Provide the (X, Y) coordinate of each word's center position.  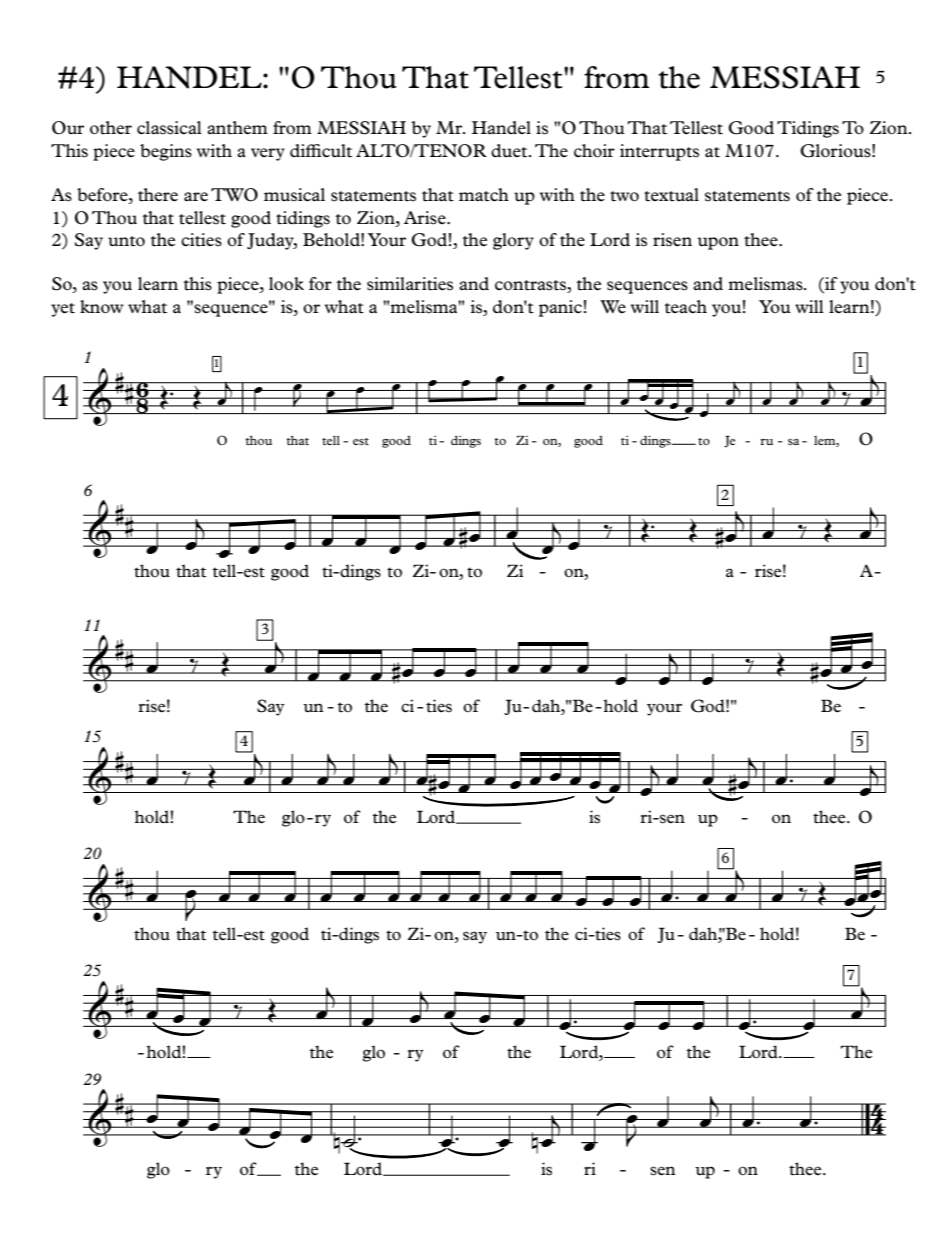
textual (671, 195)
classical (169, 128)
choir (594, 151)
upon (718, 243)
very (268, 154)
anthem (237, 127)
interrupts (659, 152)
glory (513, 241)
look (286, 283)
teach (685, 306)
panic (560, 308)
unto (126, 241)
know (102, 307)
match (484, 194)
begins (166, 152)
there (158, 195)
